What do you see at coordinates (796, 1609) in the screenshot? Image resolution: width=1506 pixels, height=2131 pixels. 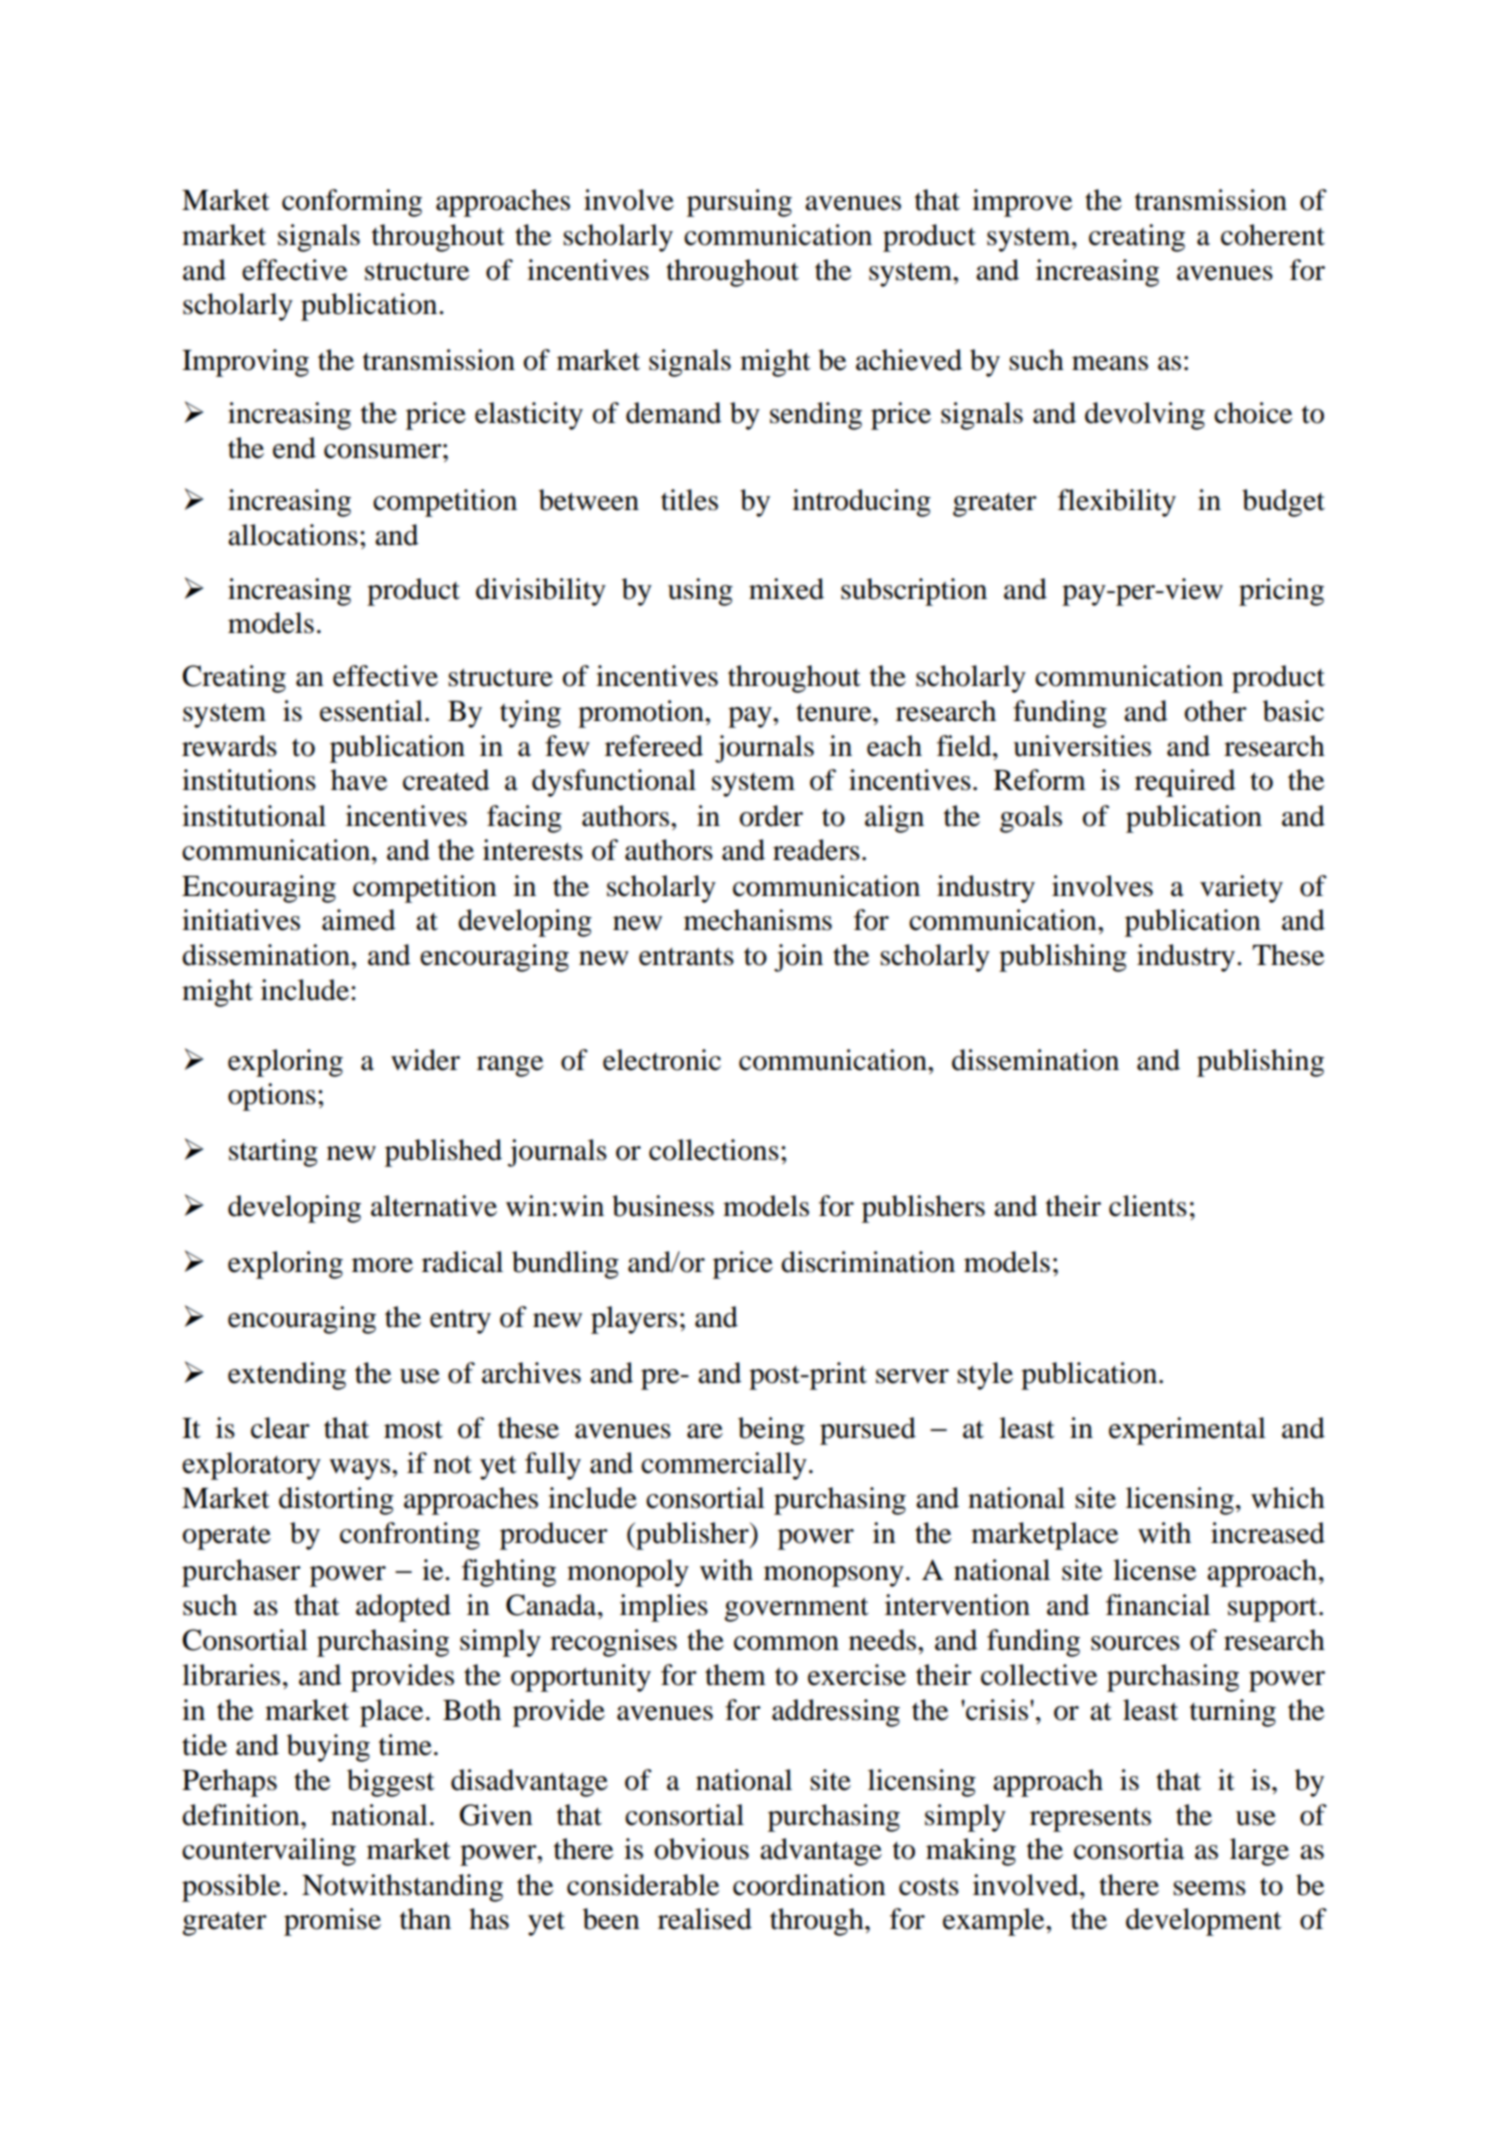 I see `government` at bounding box center [796, 1609].
